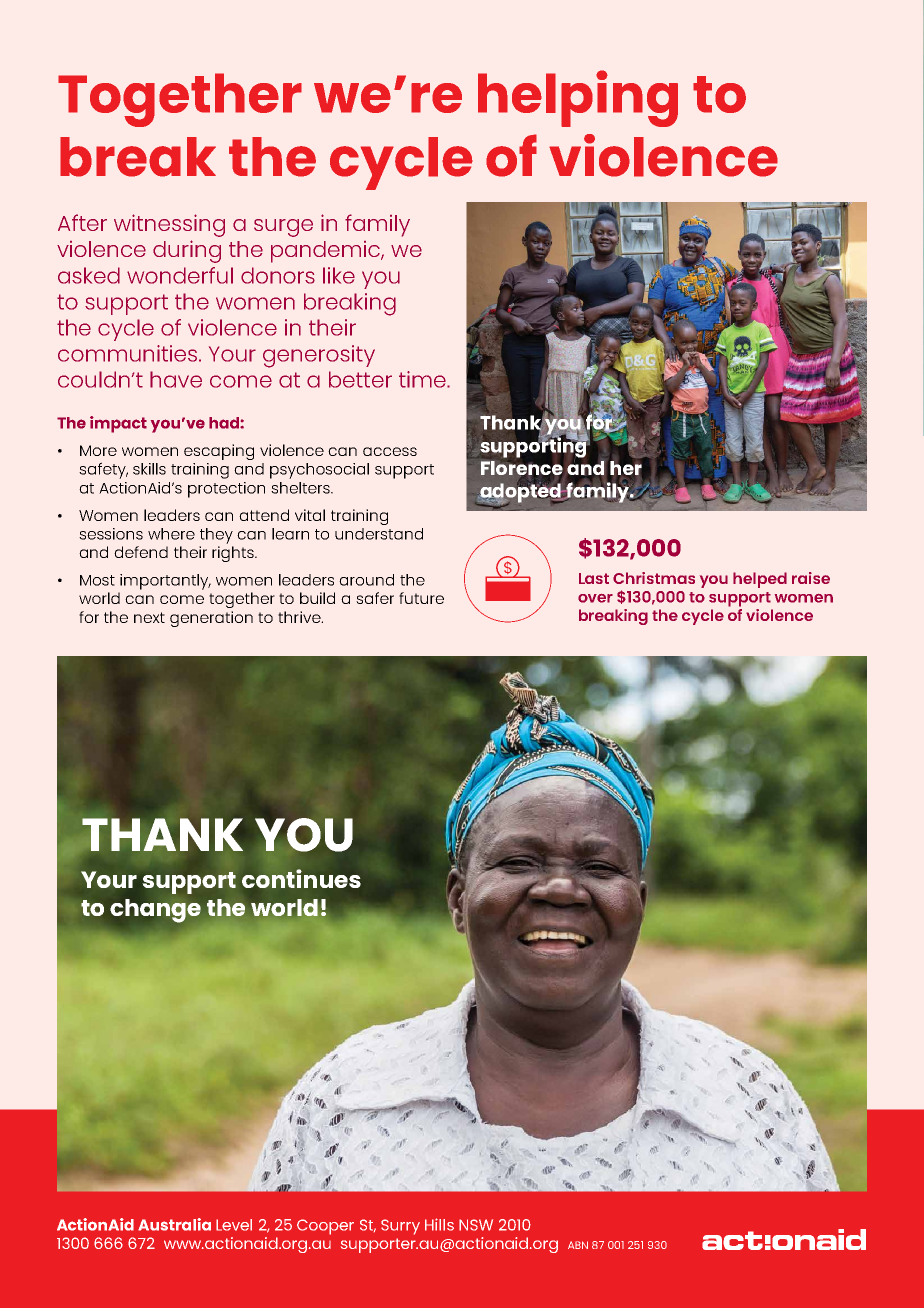 This page has height=1308, width=924. Describe the element at coordinates (595, 598) in the page. I see `over` at that location.
